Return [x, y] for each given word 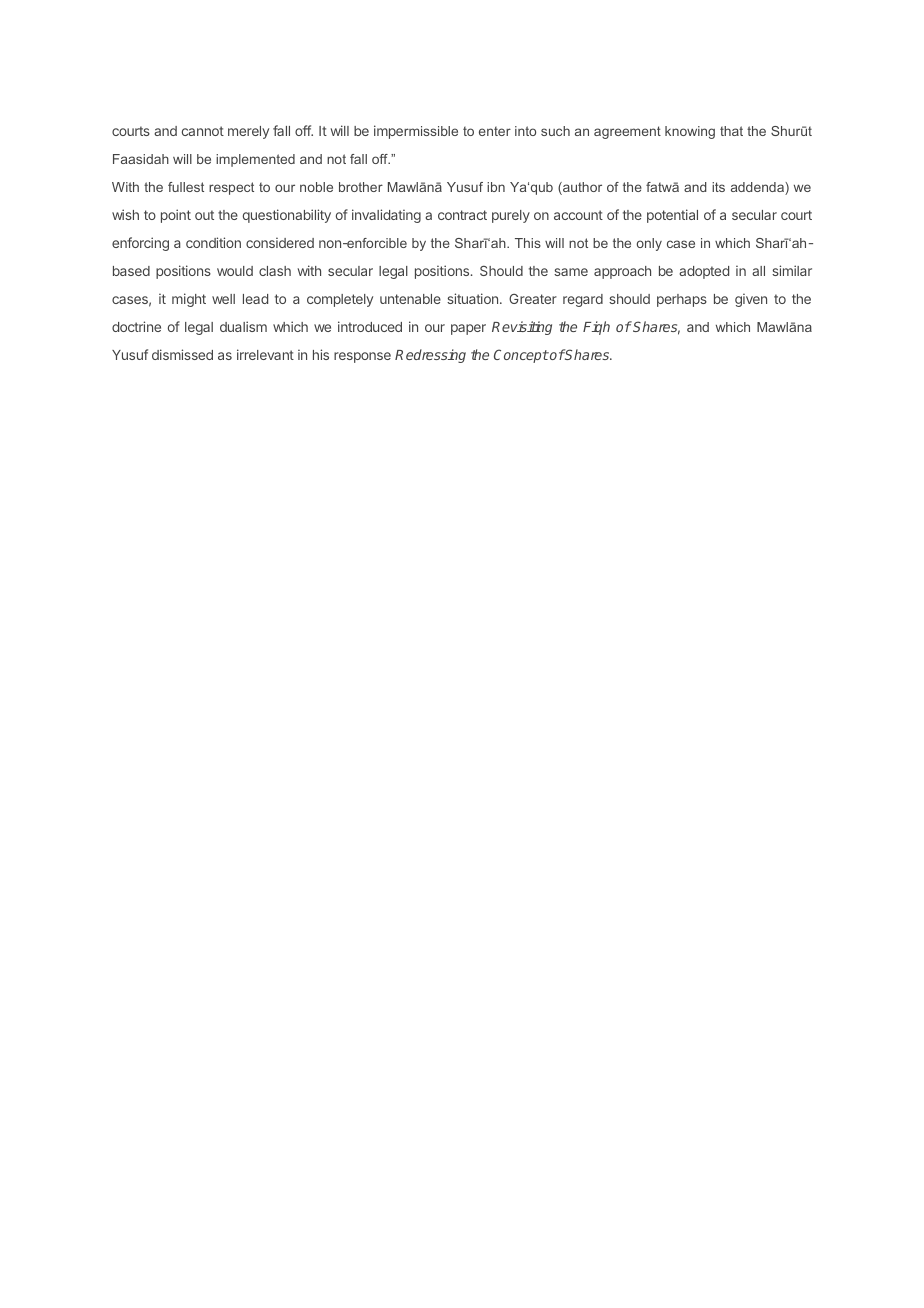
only [649, 244]
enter [495, 131]
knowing [690, 132]
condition [213, 242]
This [528, 243]
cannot [203, 131]
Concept [521, 356]
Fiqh [596, 328]
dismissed [182, 354]
